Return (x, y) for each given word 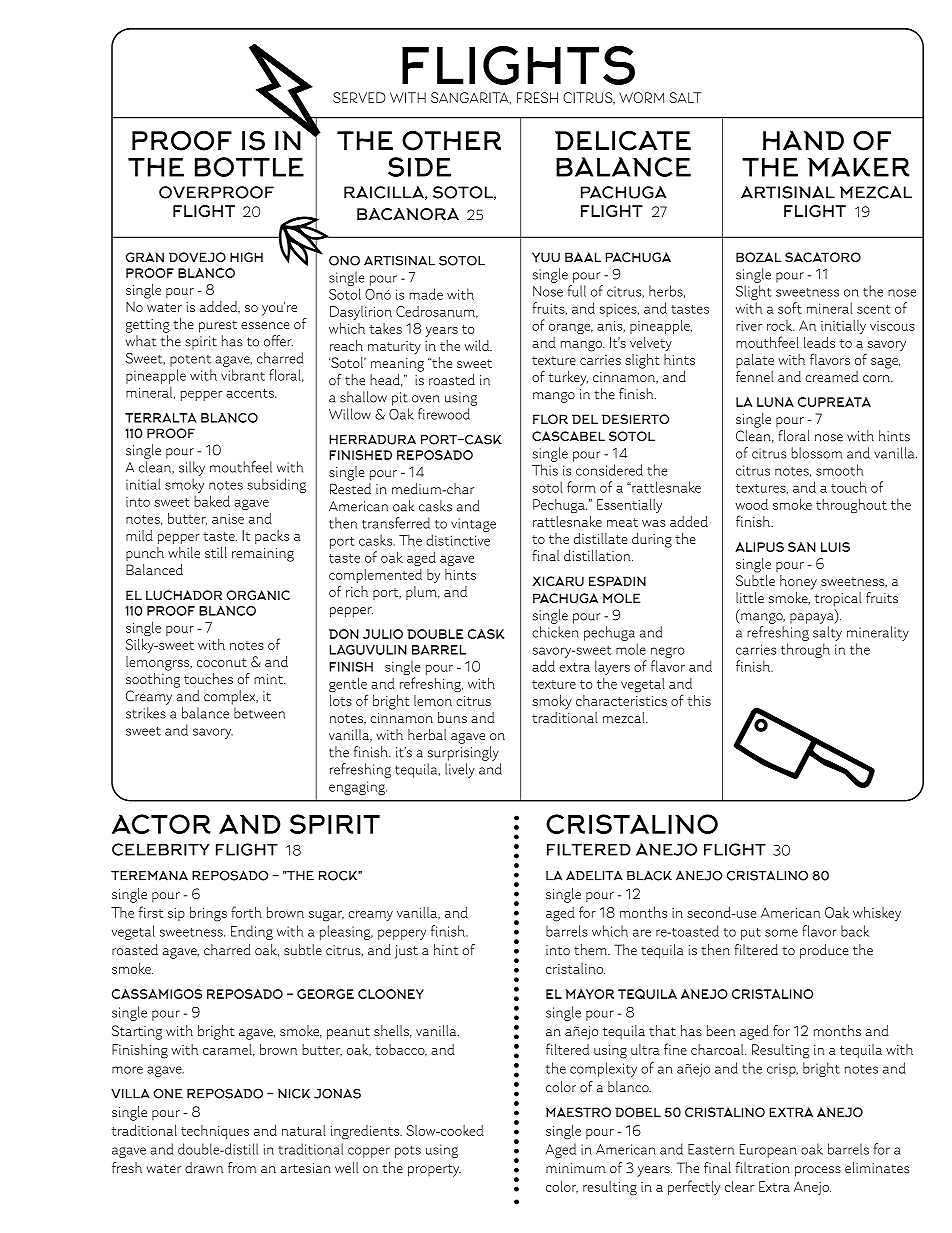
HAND (803, 140)
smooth (839, 470)
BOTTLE (249, 167)
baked (212, 501)
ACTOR (161, 824)
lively (460, 770)
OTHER (451, 141)
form (581, 487)
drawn (204, 1167)
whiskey (877, 914)
